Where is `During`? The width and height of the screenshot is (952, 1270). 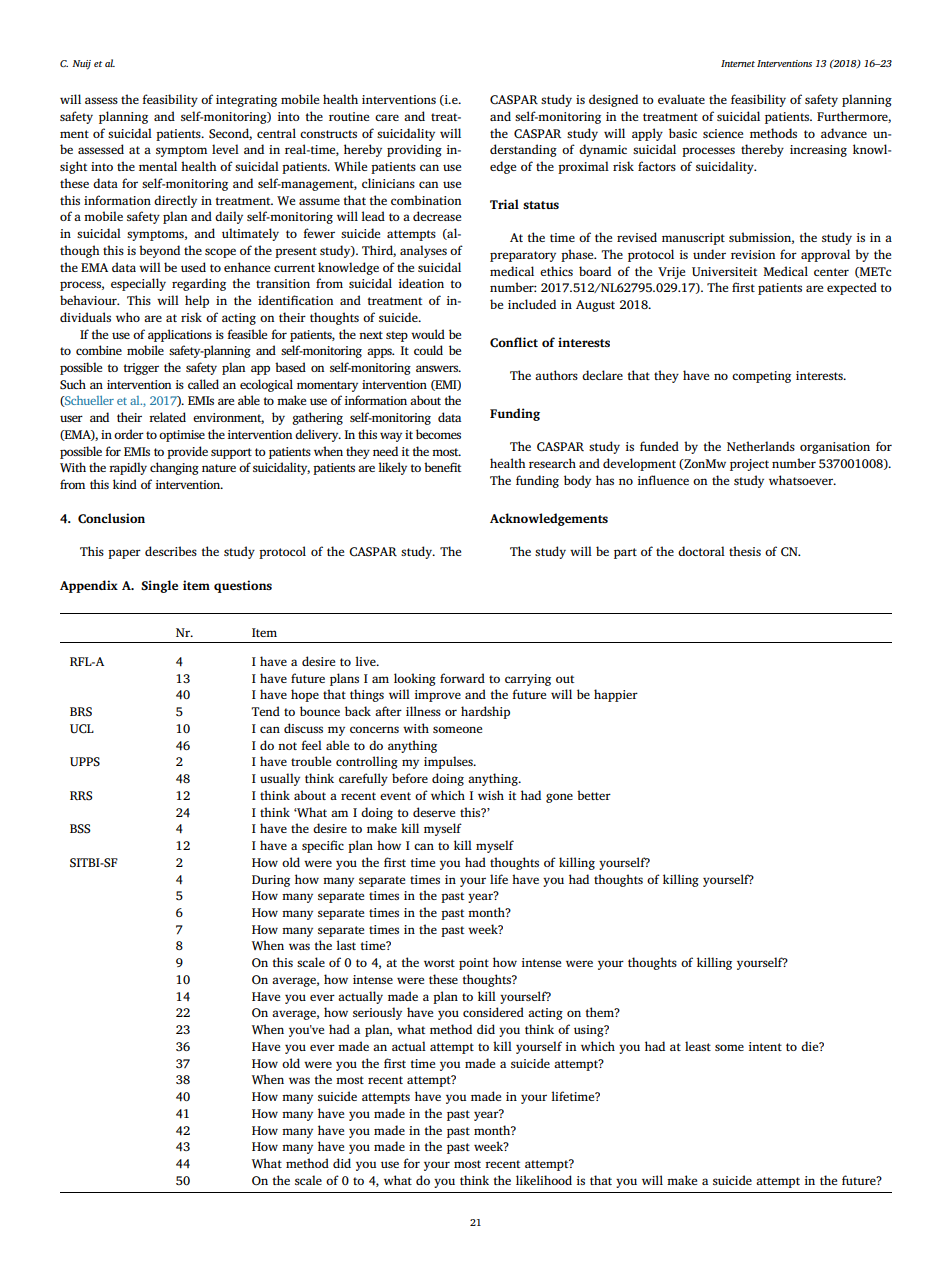
During is located at coordinates (271, 881).
